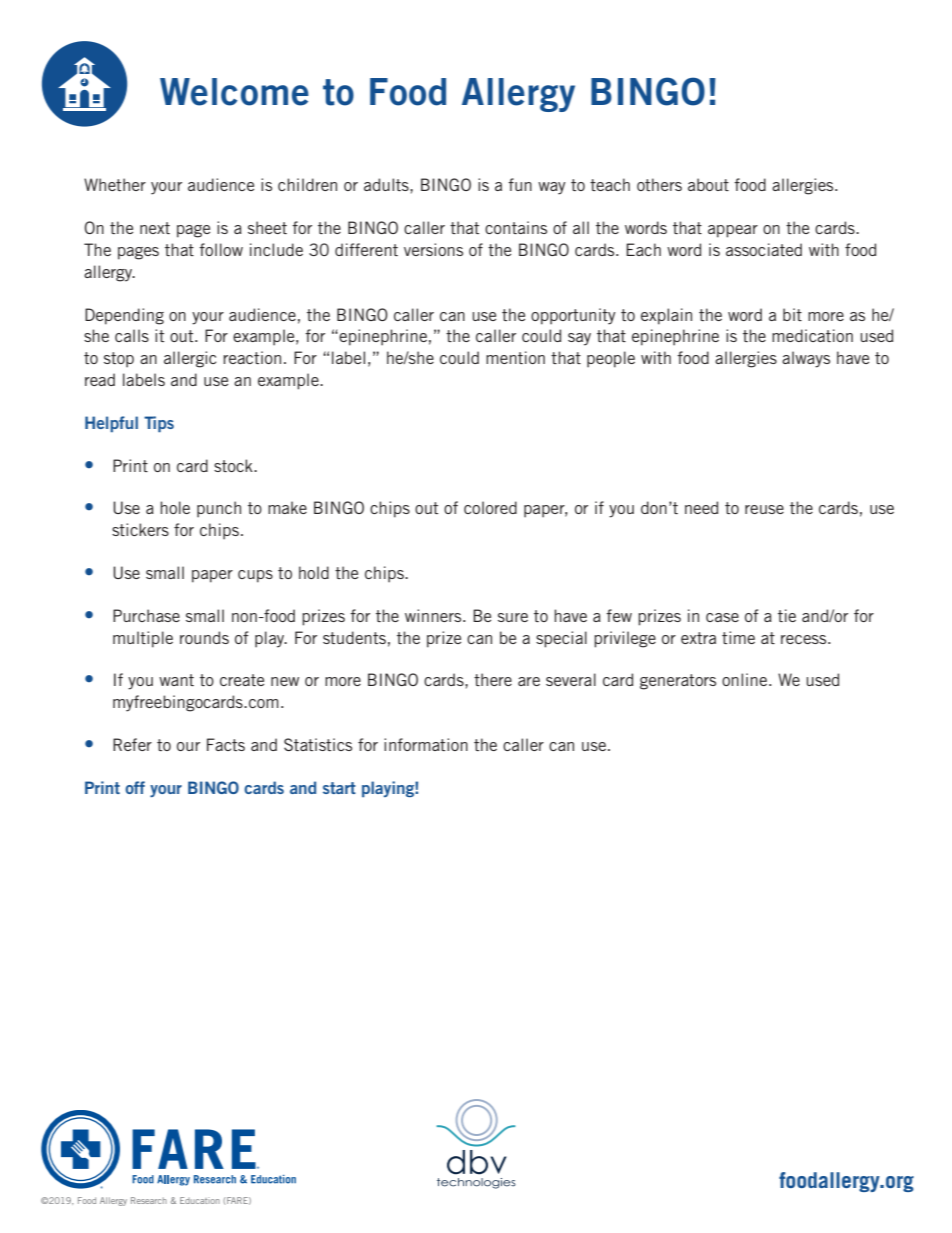 Image resolution: width=952 pixels, height=1233 pixels. I want to click on rounds, so click(204, 637).
